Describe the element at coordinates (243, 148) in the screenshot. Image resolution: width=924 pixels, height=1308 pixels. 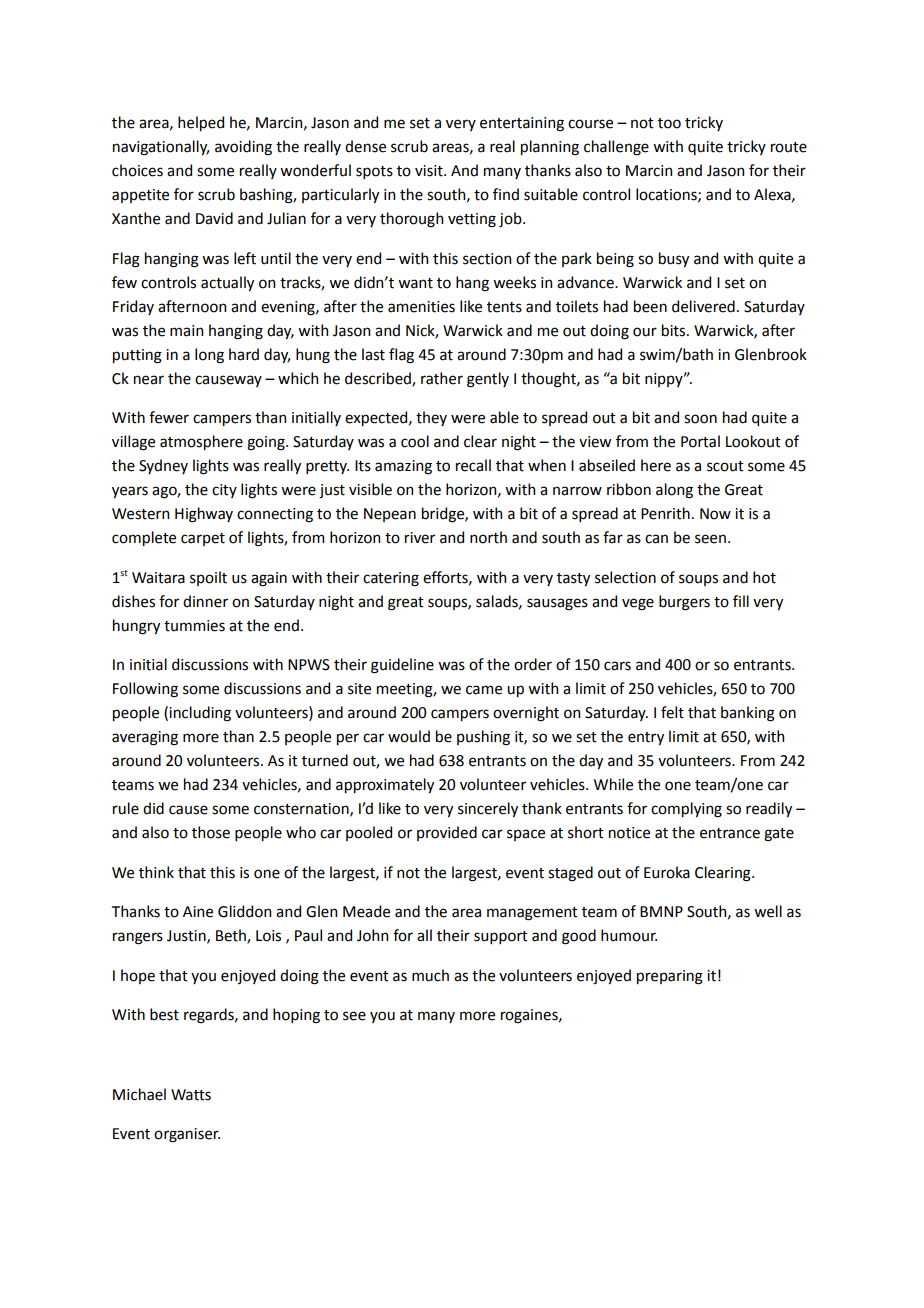
I see `avoiding` at that location.
